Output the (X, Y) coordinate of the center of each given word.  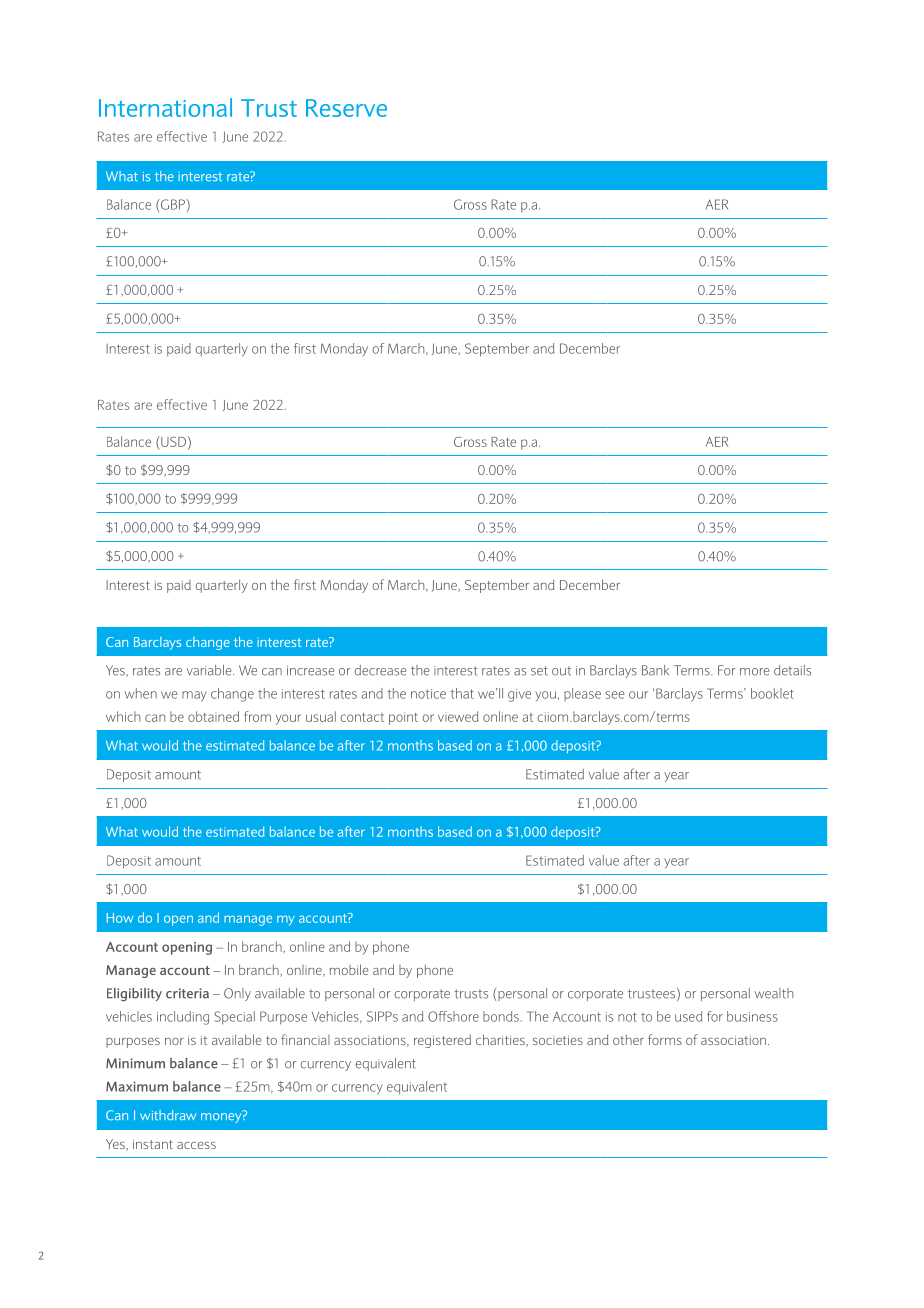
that (462, 693)
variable (210, 670)
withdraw (168, 1115)
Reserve (346, 108)
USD (172, 441)
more (755, 672)
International (165, 107)
